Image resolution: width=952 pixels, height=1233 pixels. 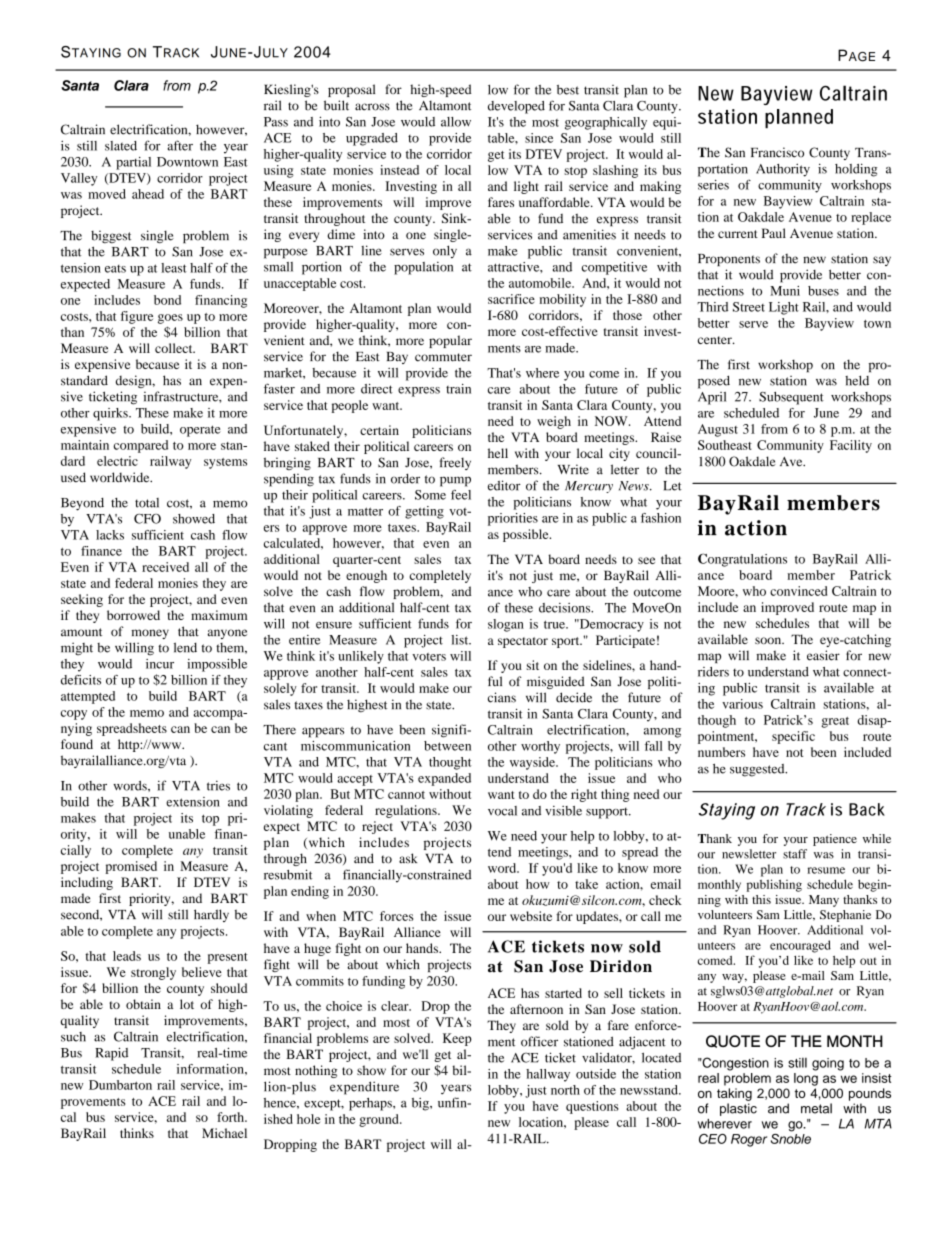 I want to click on metal, so click(x=816, y=1108).
